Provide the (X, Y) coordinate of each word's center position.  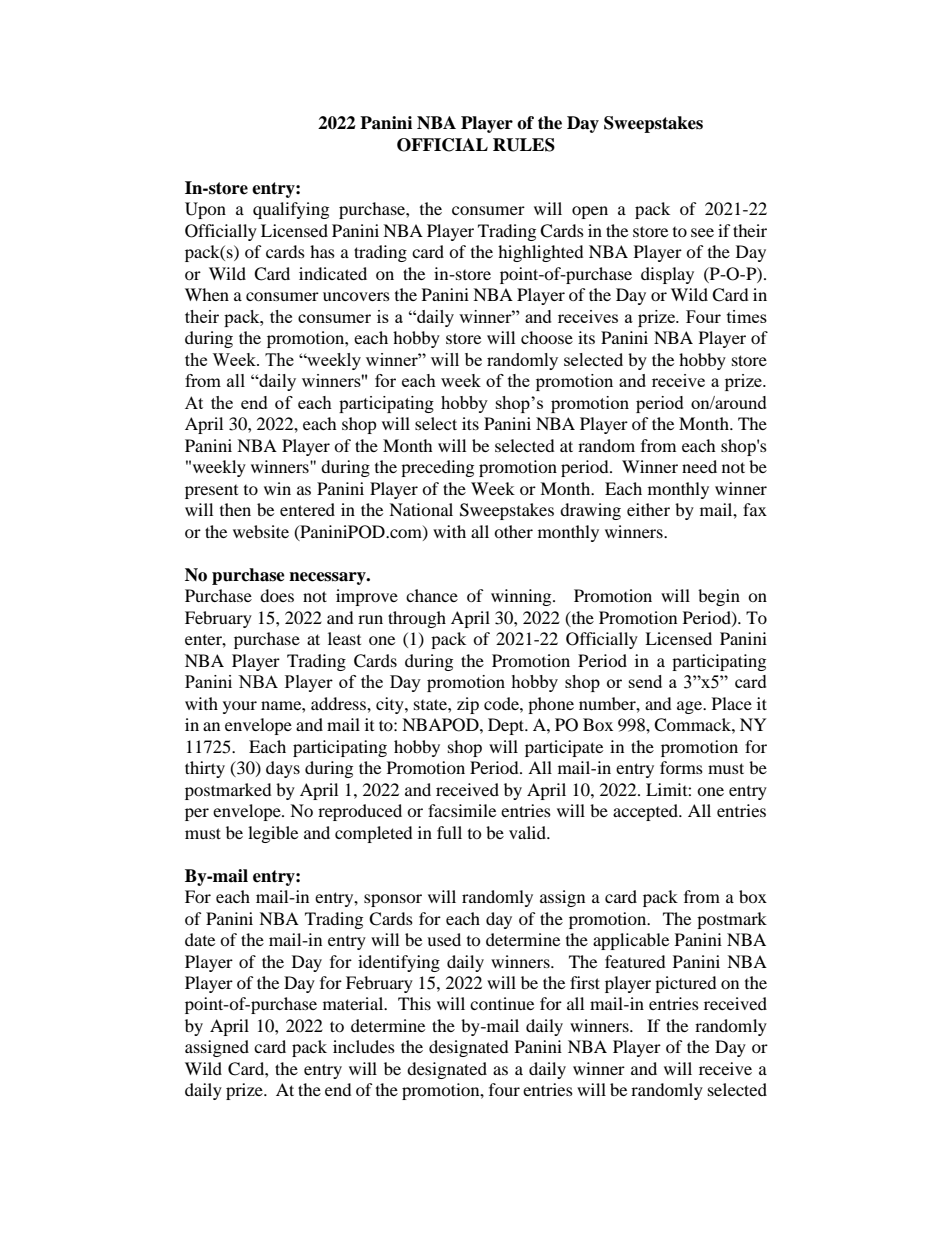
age (690, 707)
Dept (507, 726)
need (699, 466)
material (354, 1003)
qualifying (291, 210)
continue (502, 1003)
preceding (437, 468)
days (283, 769)
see (702, 232)
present (211, 492)
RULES (524, 145)
